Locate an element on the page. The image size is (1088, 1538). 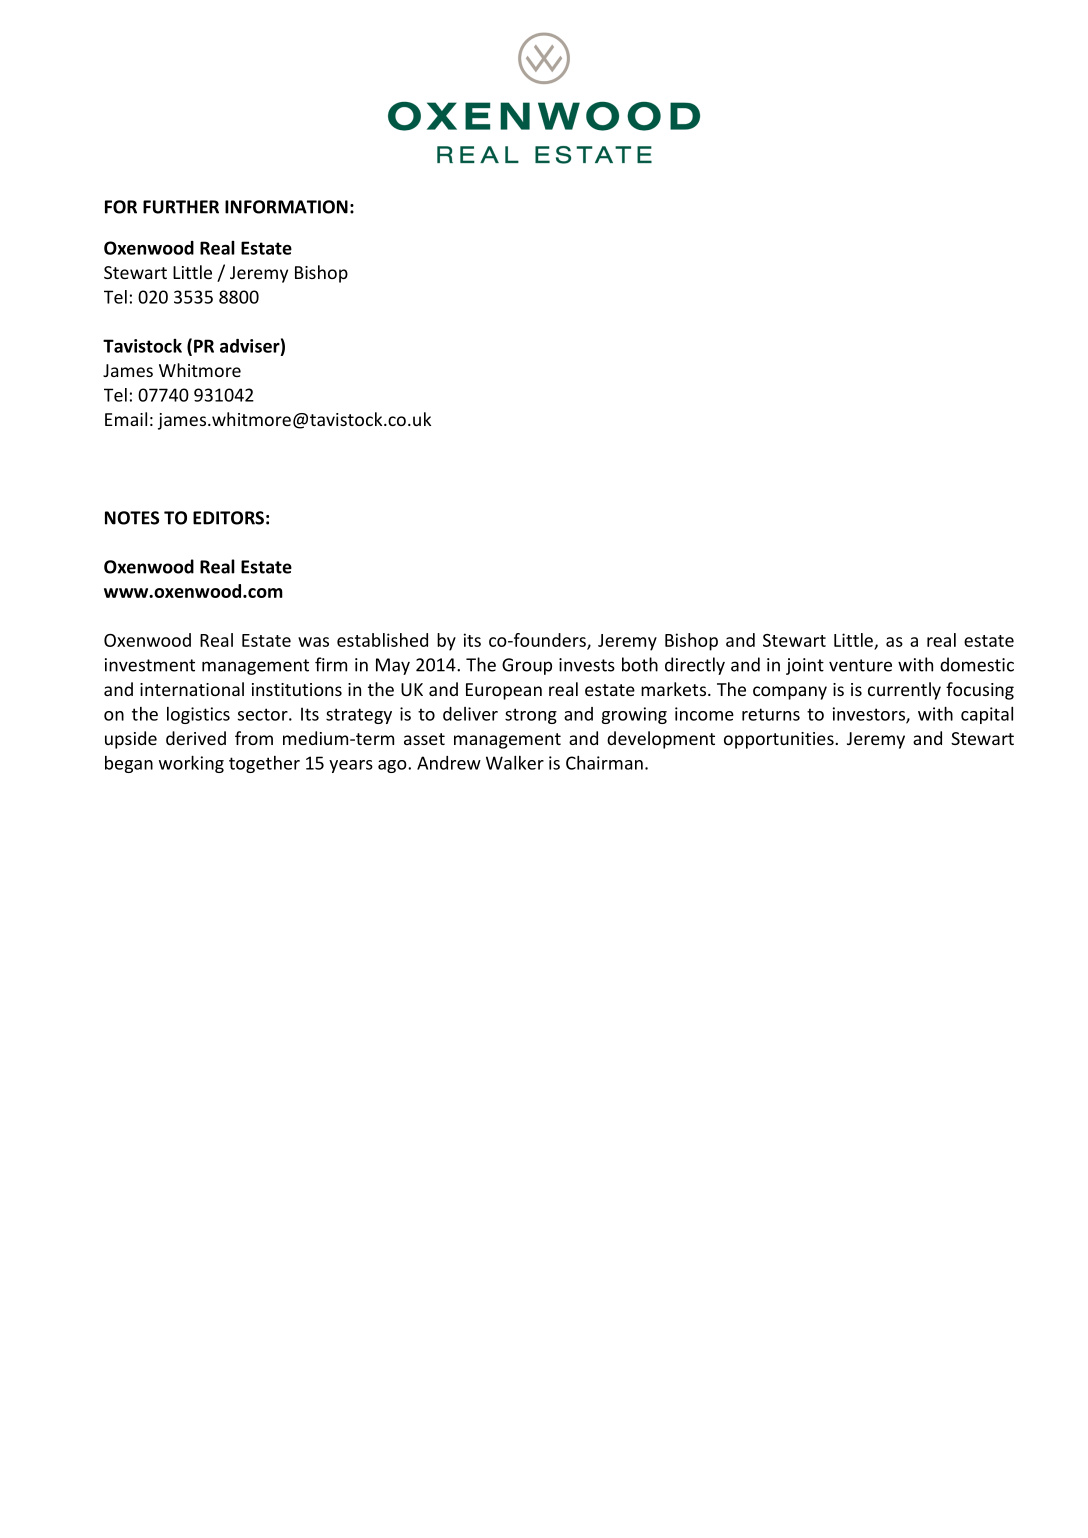
INFORMATION is located at coordinates (286, 207).
